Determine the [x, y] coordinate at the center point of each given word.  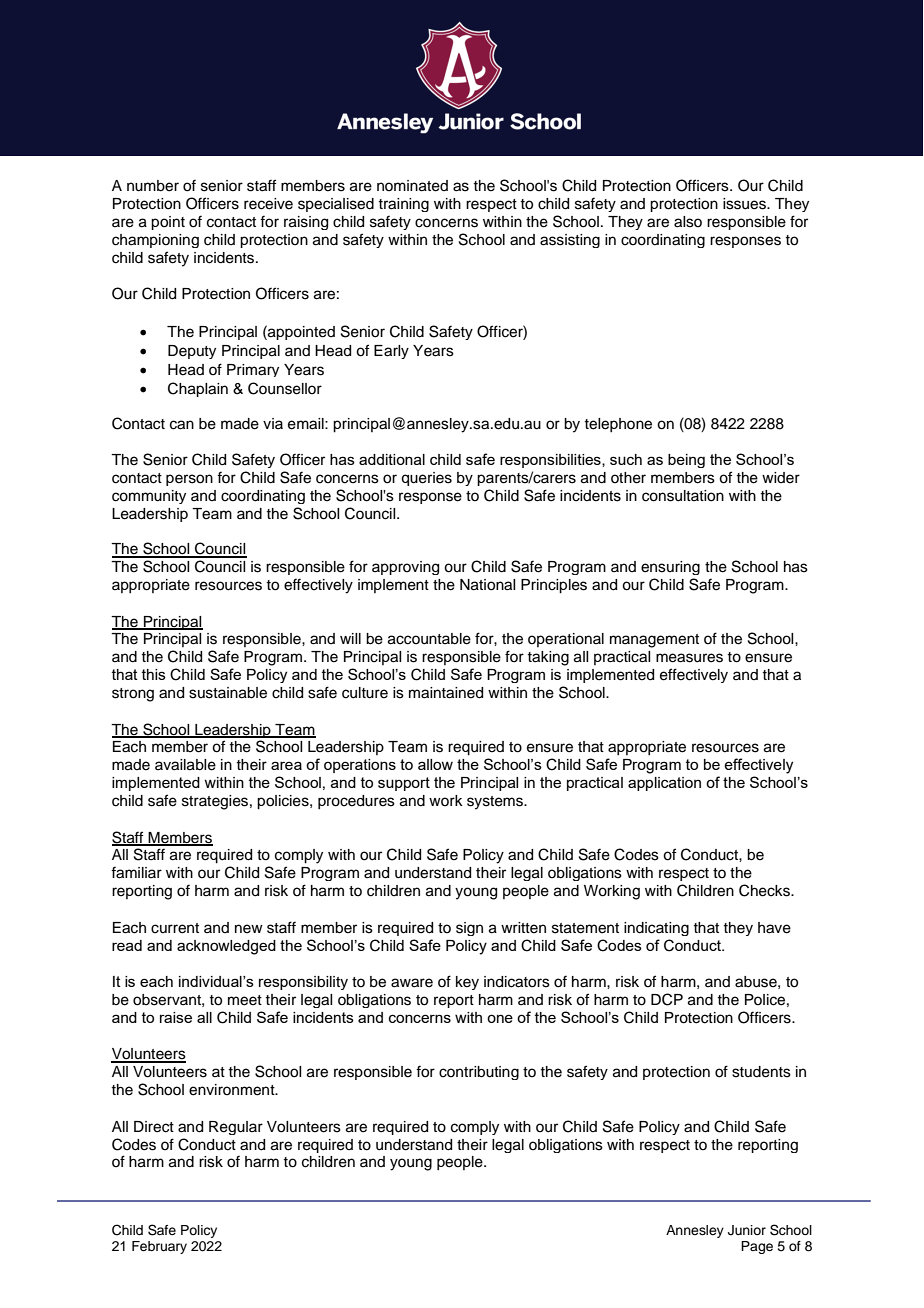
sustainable [228, 693]
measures [689, 658]
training [403, 205]
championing [155, 241]
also [688, 222]
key [467, 983]
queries [426, 479]
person [189, 480]
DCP [667, 999]
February [159, 1247]
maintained [446, 693]
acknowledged [226, 947]
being [686, 461]
